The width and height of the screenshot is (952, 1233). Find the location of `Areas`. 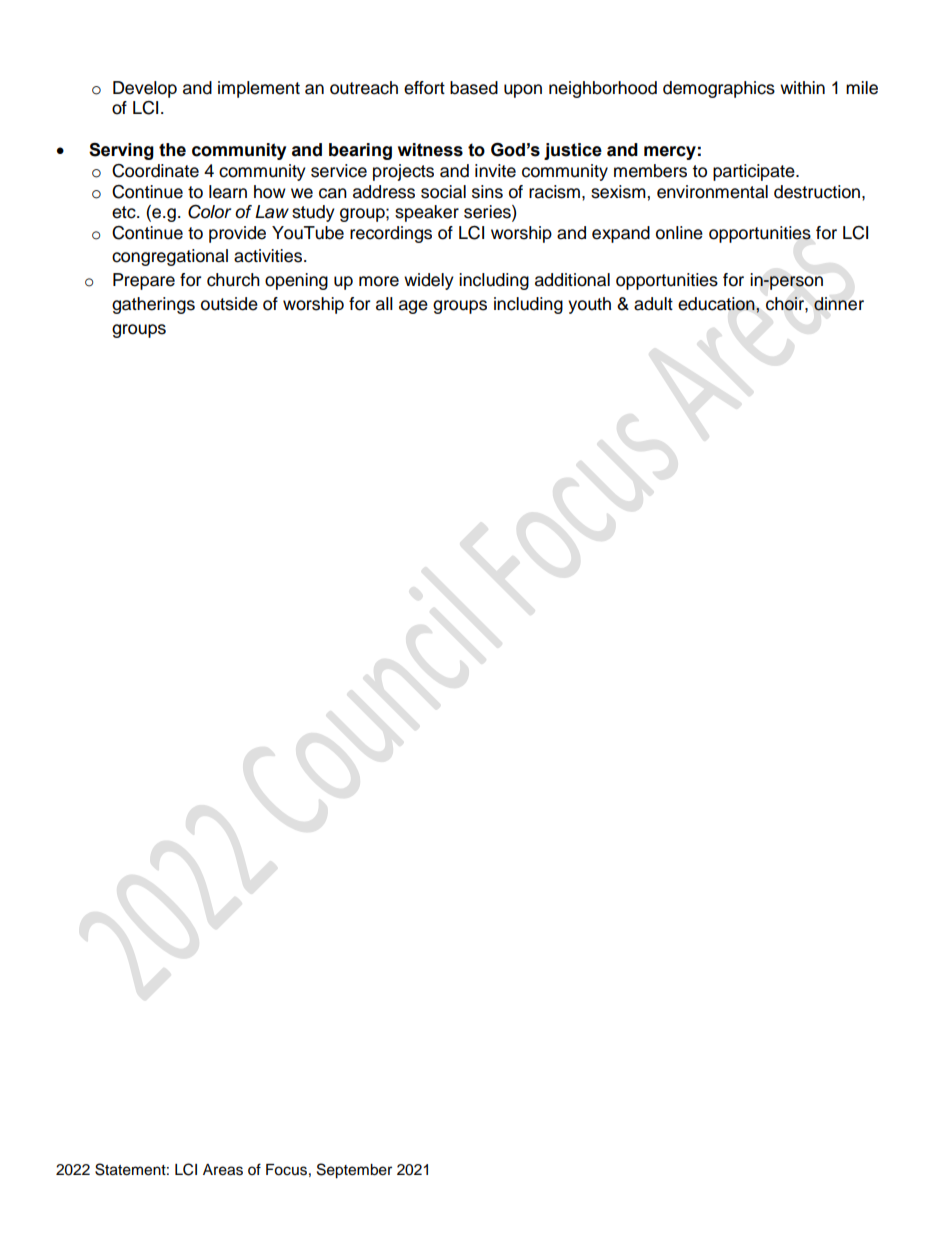

Areas is located at coordinates (223, 1170).
